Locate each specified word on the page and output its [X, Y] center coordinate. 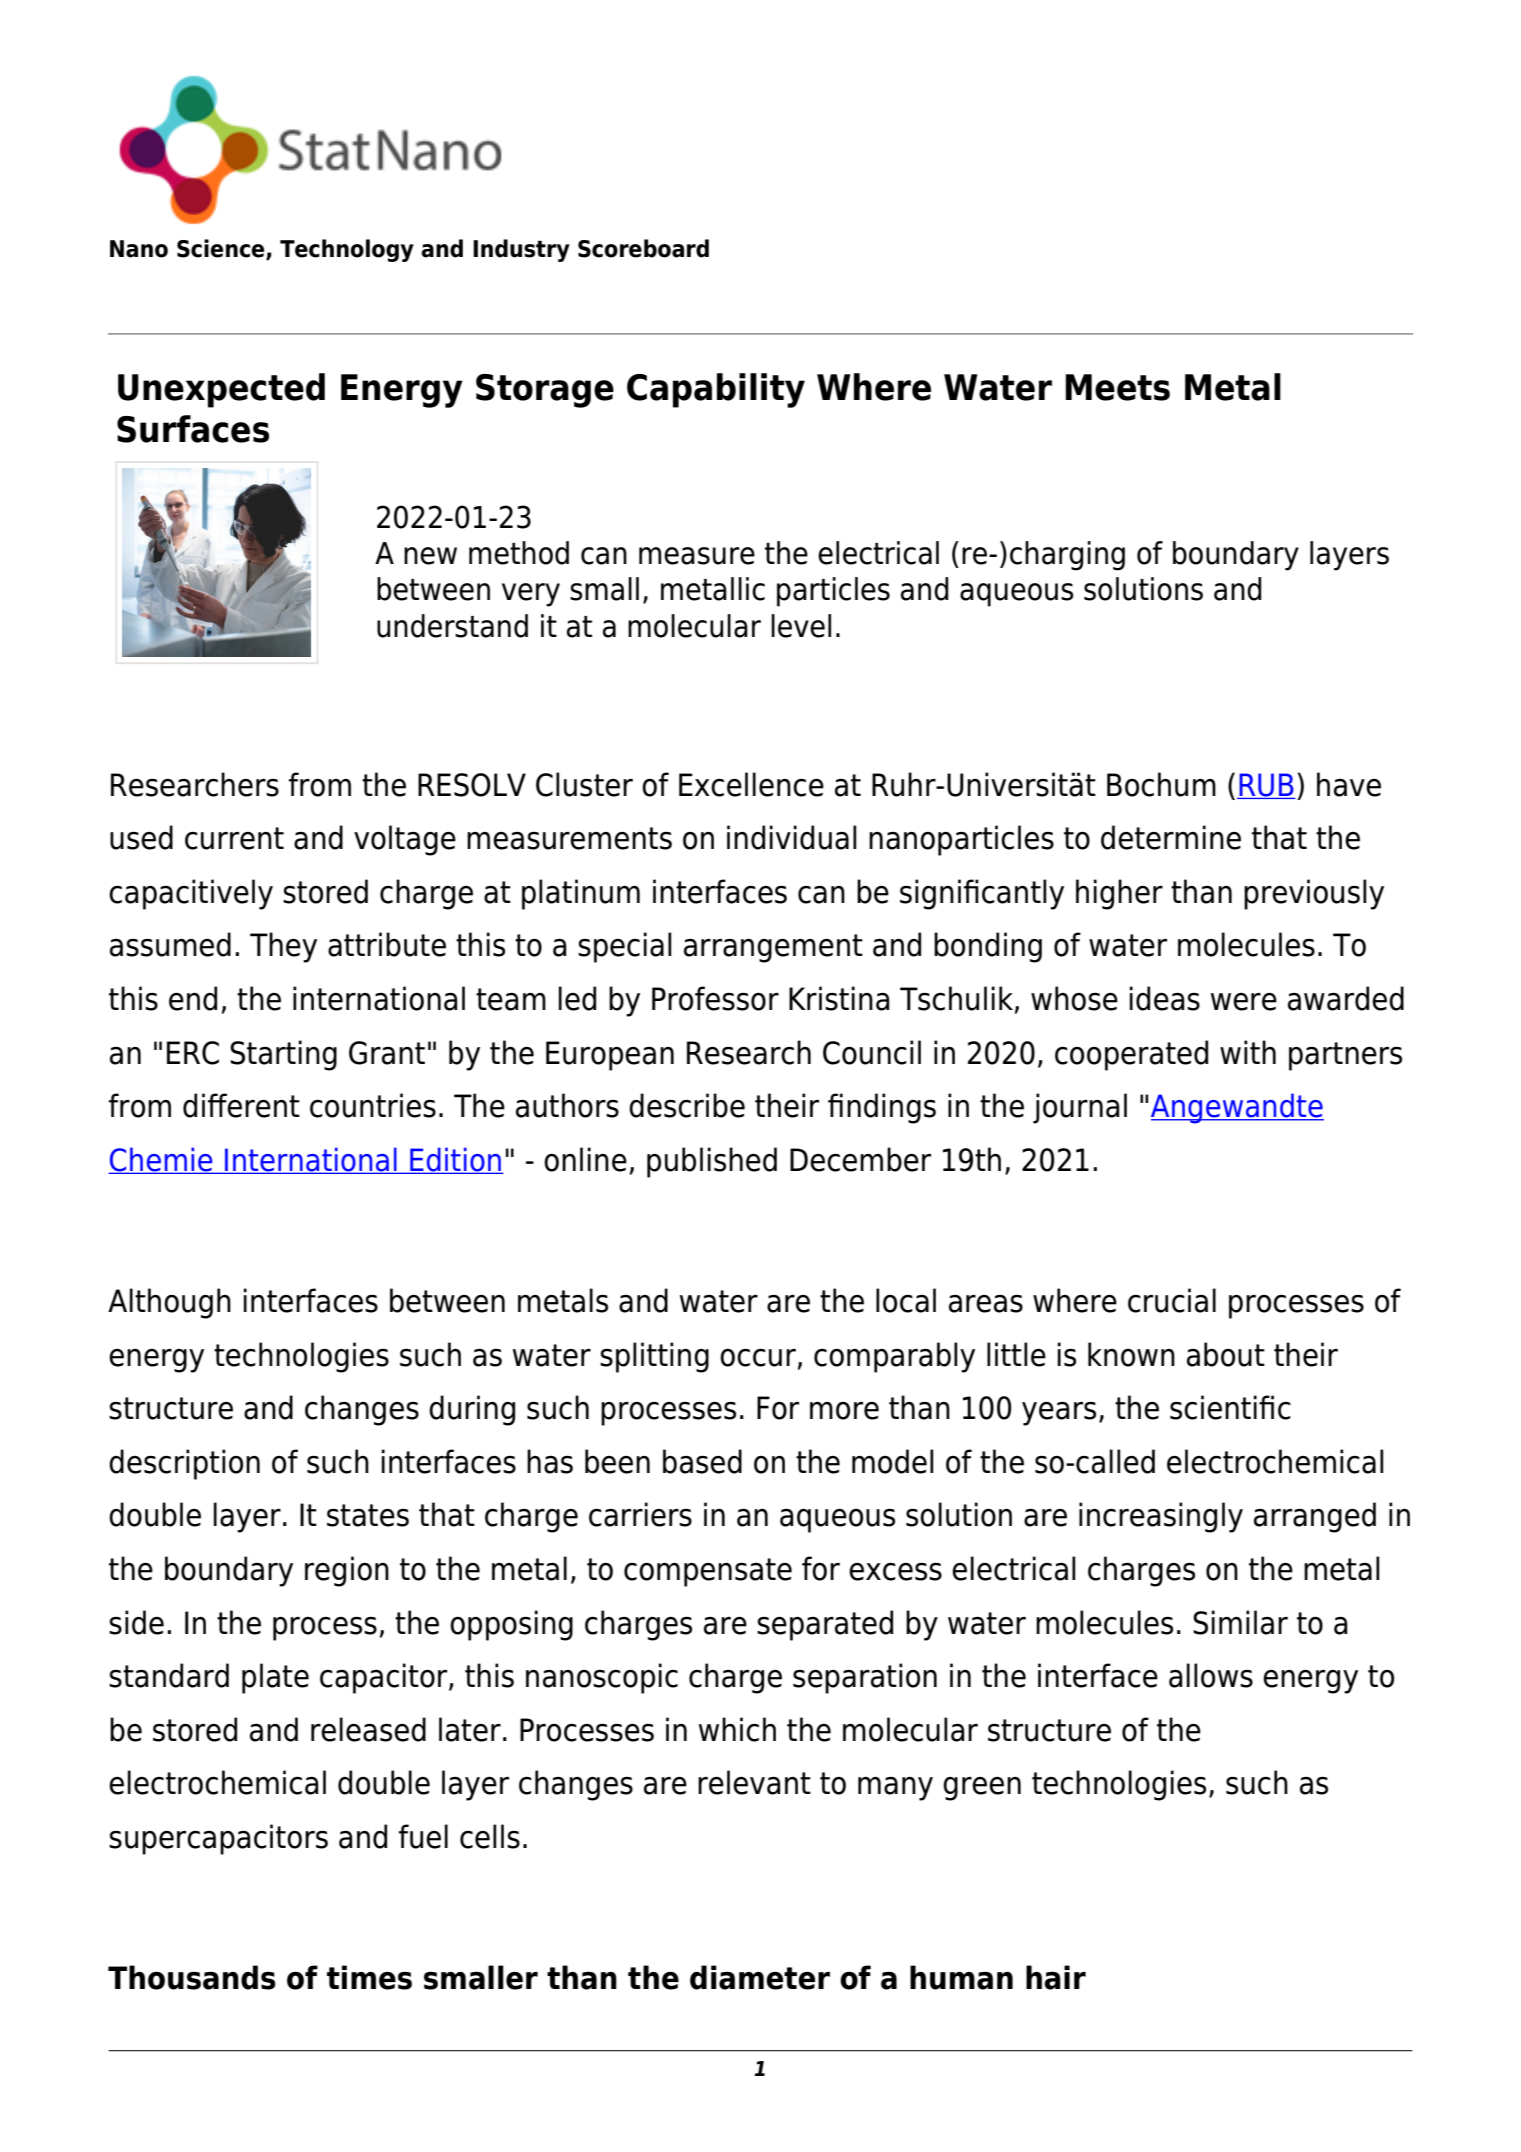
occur [758, 1358]
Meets [1117, 387]
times [369, 1977]
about [1226, 1354]
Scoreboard [643, 248]
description [184, 1464]
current [234, 838]
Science [222, 249]
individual [792, 837]
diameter [760, 1977]
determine [1171, 837]
